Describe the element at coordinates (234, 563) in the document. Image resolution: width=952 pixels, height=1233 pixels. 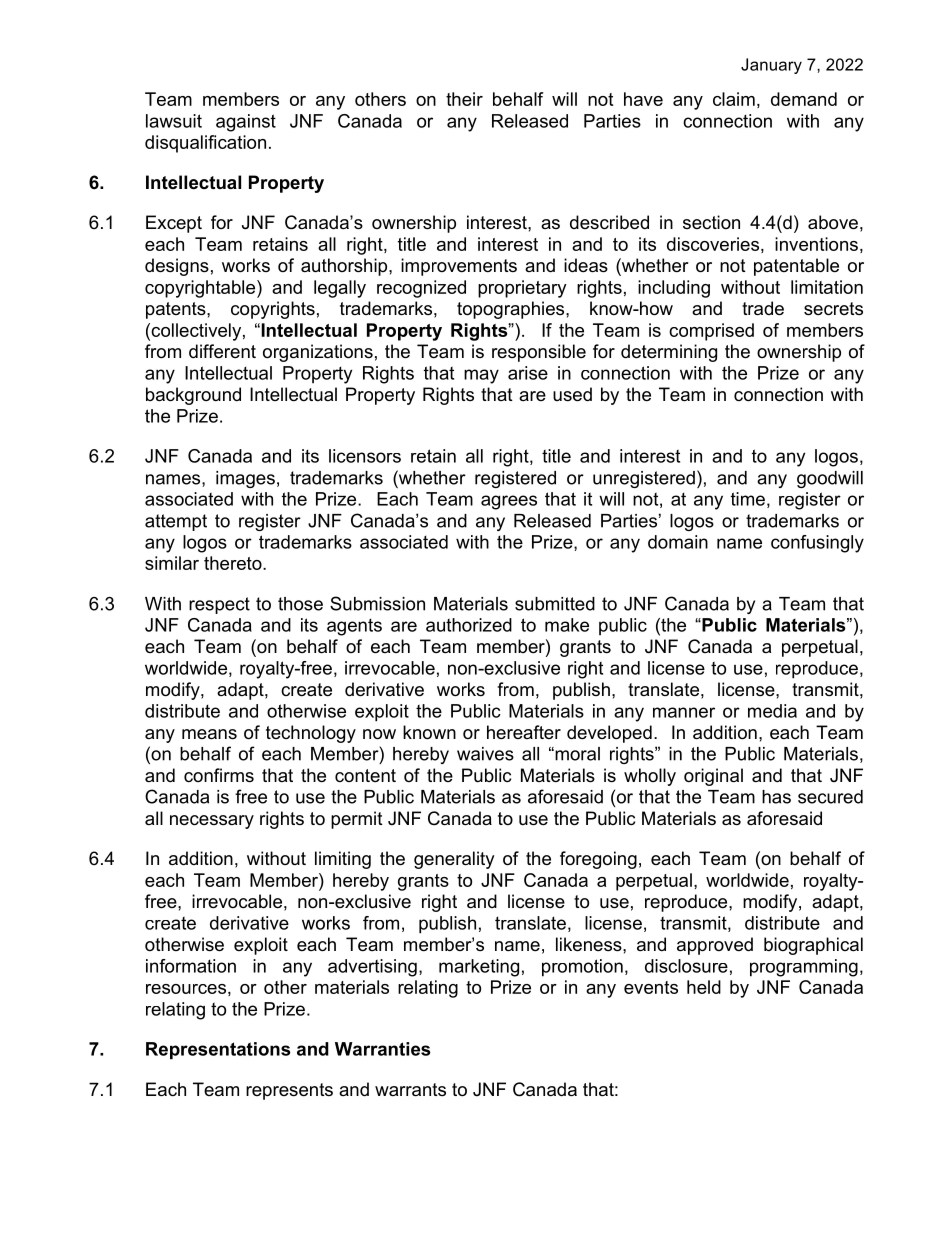
I see `thereto` at that location.
